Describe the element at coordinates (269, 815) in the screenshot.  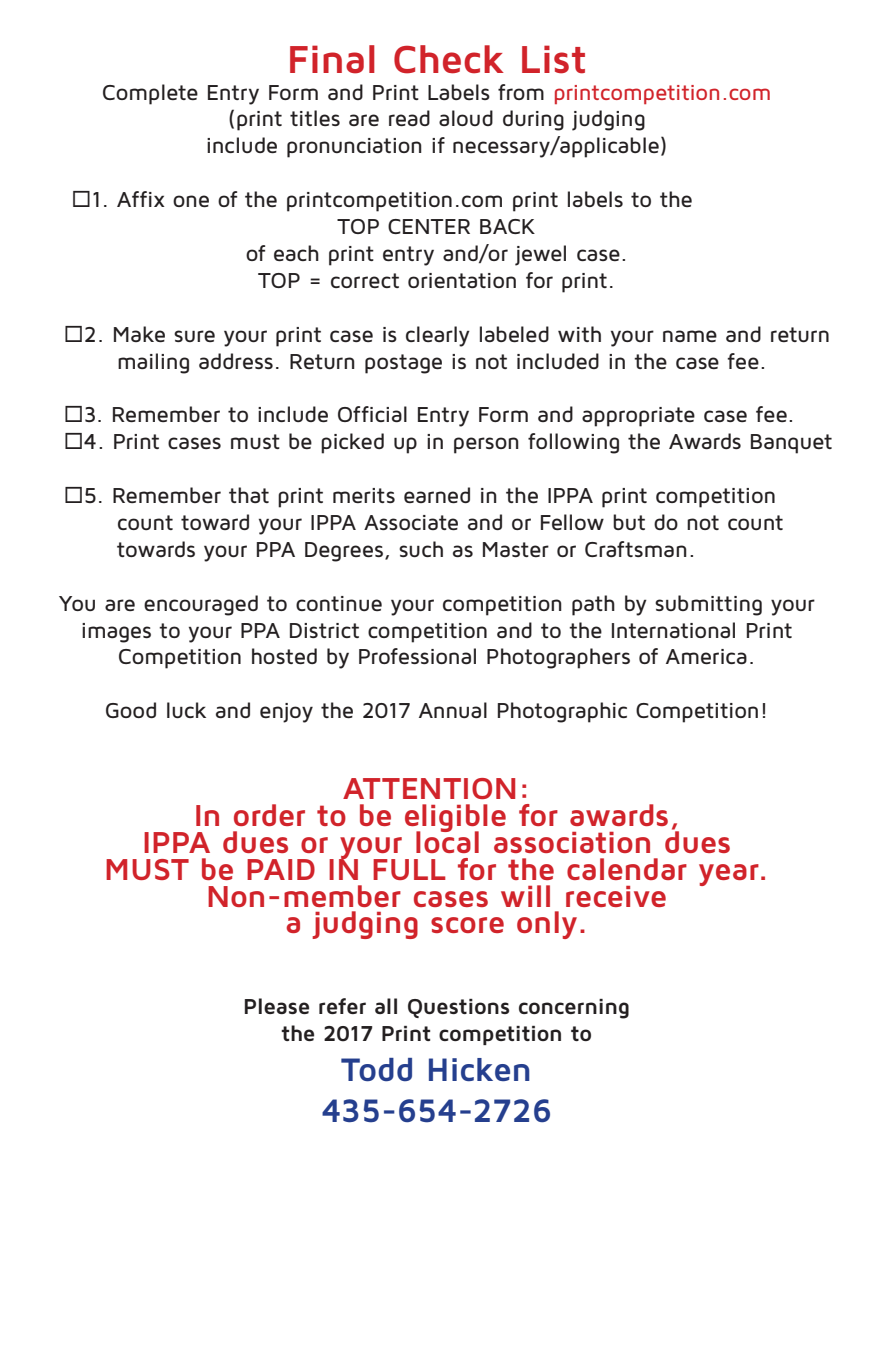
I see `order` at that location.
